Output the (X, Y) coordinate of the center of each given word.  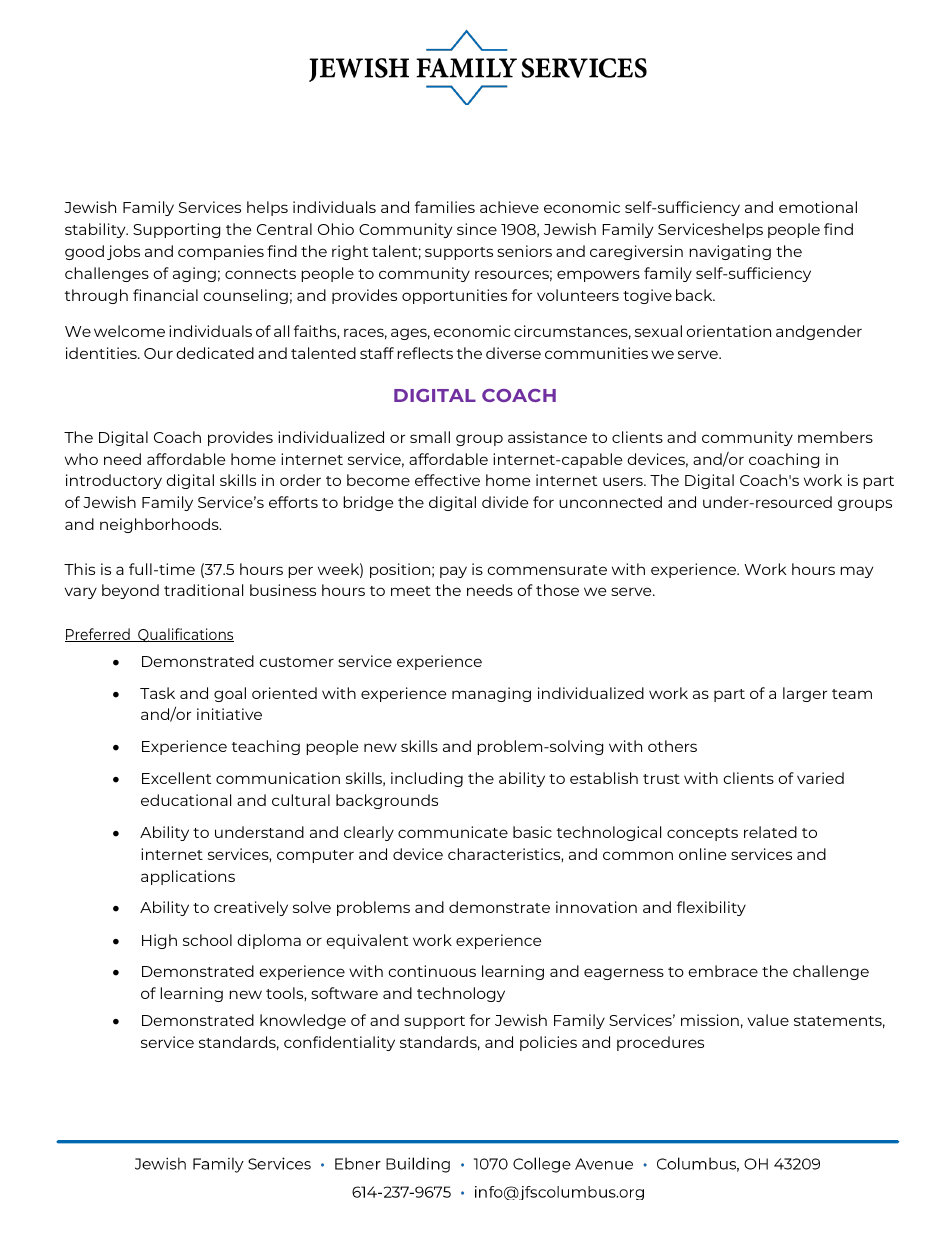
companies (221, 252)
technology (461, 994)
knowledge (303, 1021)
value (768, 1020)
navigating (730, 252)
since (477, 229)
